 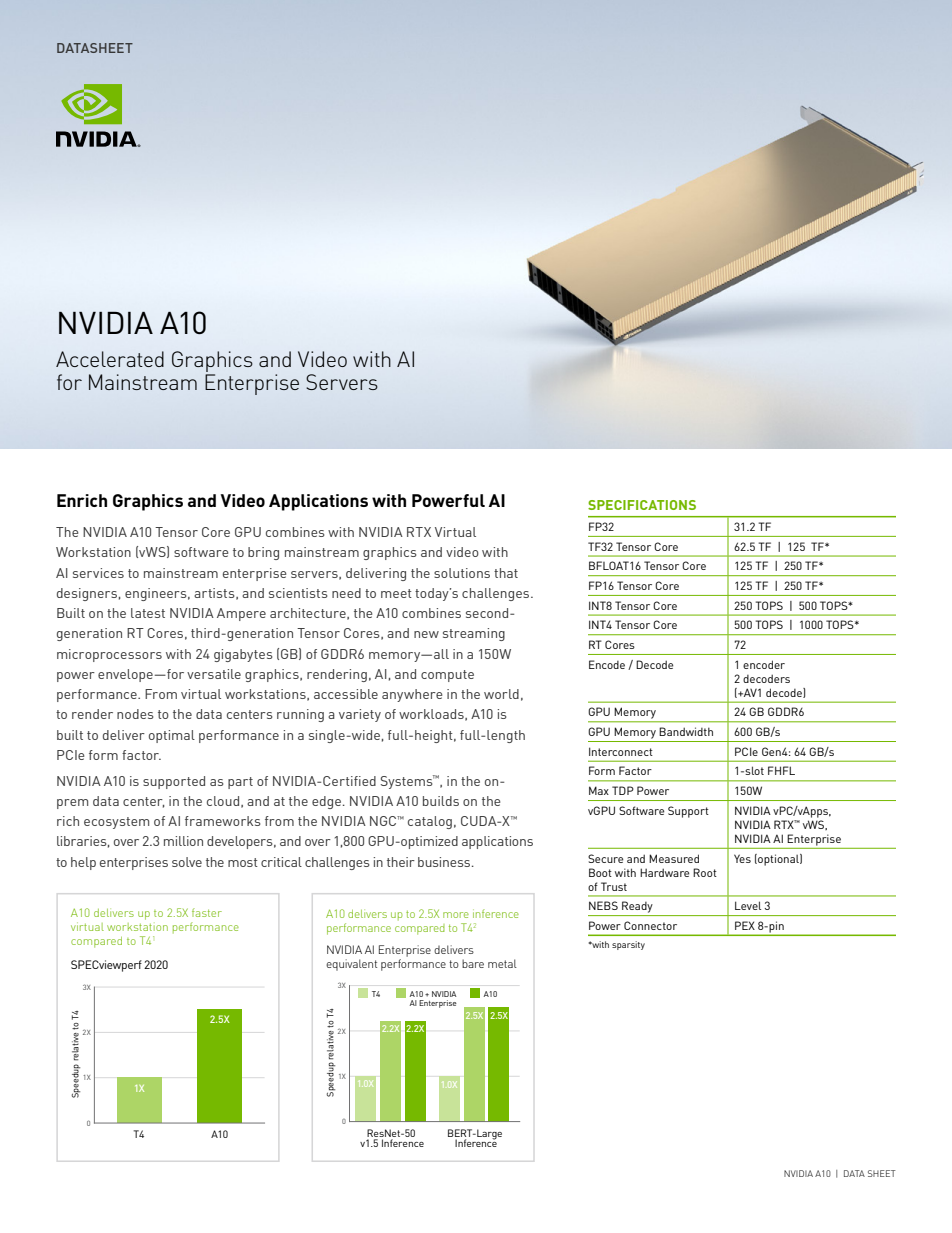 What do you see at coordinates (506, 573) in the image?
I see `that` at bounding box center [506, 573].
